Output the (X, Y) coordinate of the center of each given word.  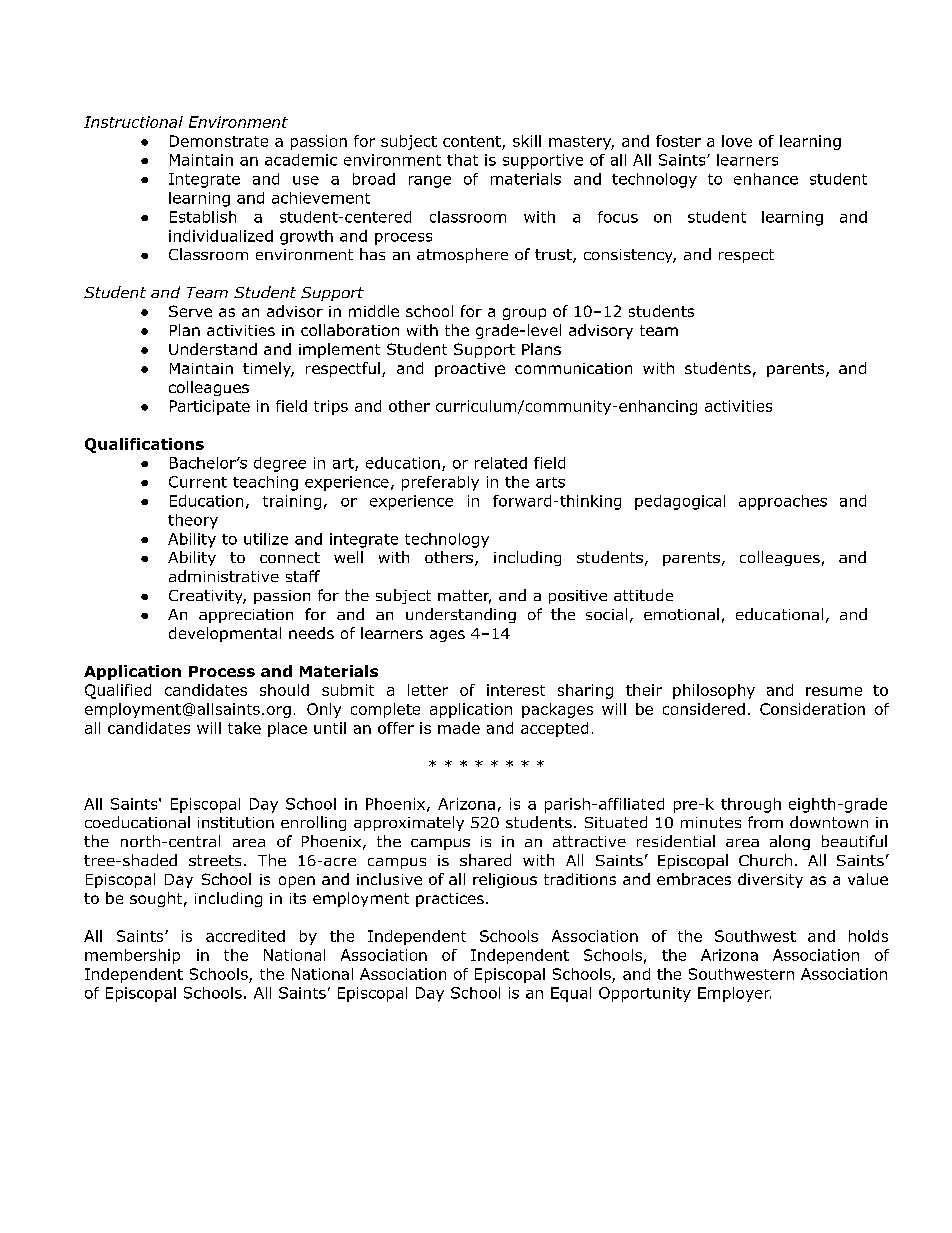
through (751, 805)
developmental (225, 634)
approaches (783, 502)
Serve (190, 311)
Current (198, 482)
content (472, 141)
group (524, 314)
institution (236, 822)
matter (464, 597)
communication (573, 368)
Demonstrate (219, 141)
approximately (409, 823)
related (501, 463)
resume (834, 691)
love (737, 141)
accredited (245, 936)
